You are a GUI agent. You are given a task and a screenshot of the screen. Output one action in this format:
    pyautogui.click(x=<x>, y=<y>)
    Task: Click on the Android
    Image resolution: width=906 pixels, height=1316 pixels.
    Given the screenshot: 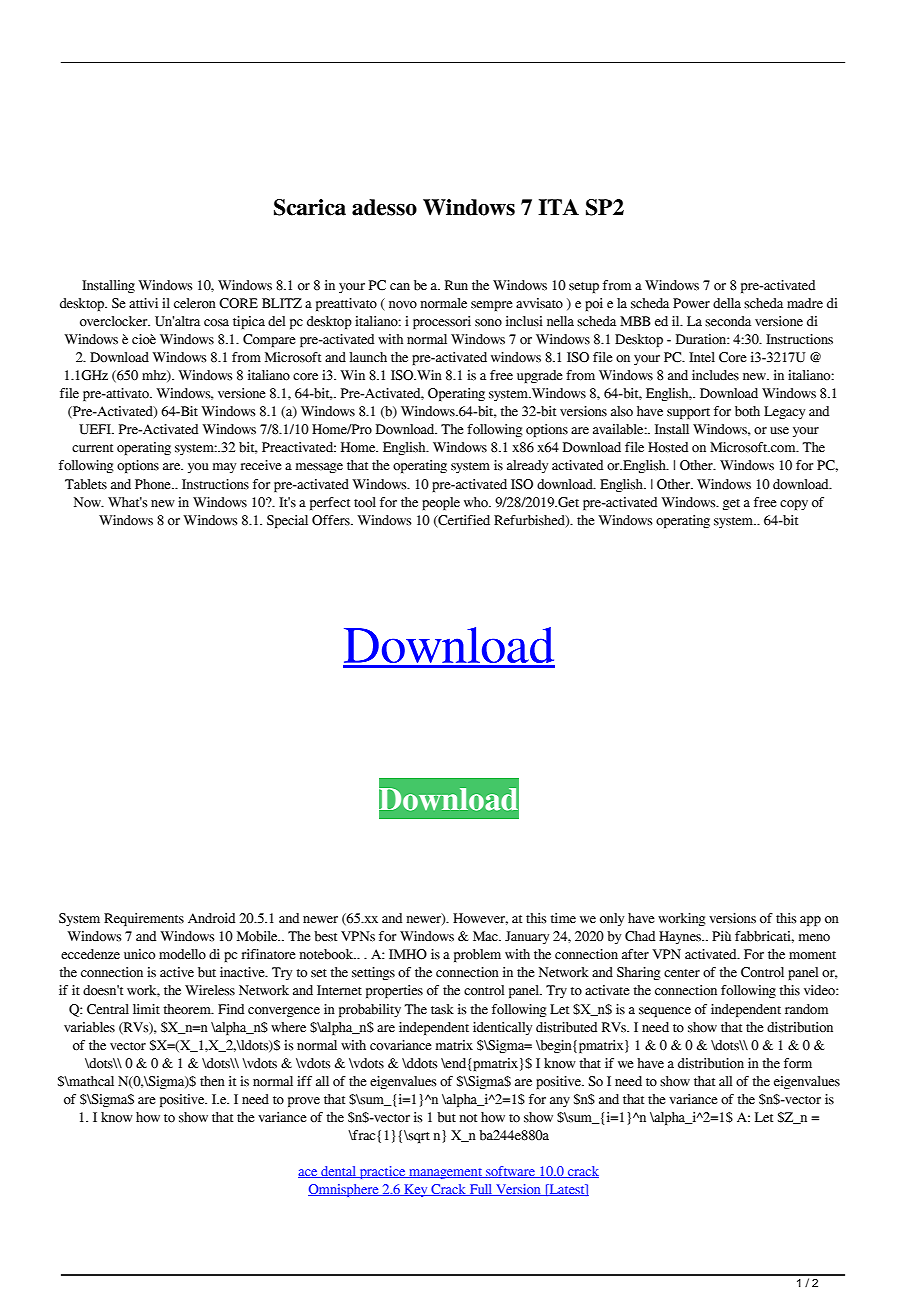 What is the action you would take?
    pyautogui.click(x=211, y=918)
